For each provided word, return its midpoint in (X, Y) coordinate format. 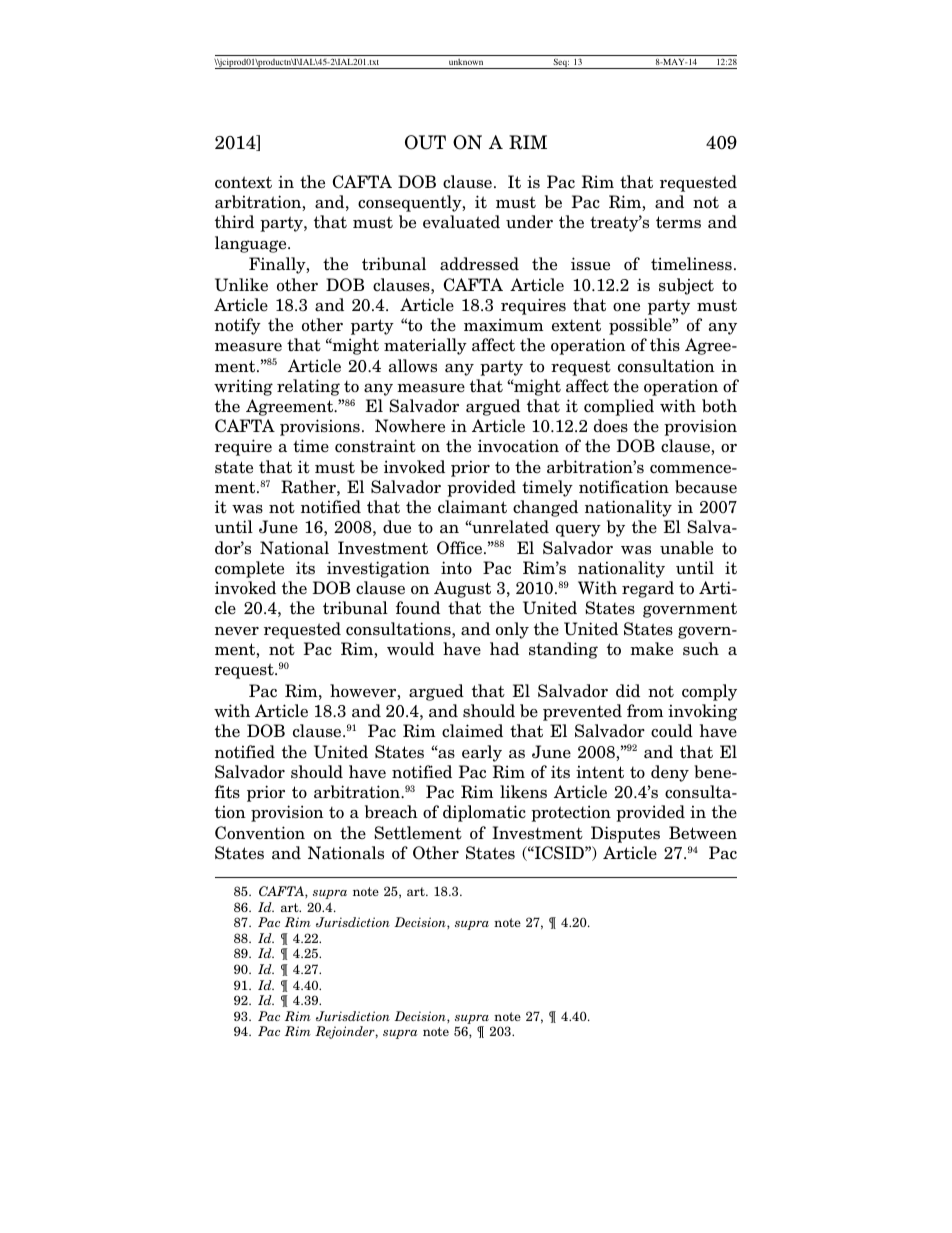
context (243, 182)
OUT (425, 142)
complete (249, 569)
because (706, 487)
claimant (472, 507)
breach (391, 812)
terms (678, 222)
